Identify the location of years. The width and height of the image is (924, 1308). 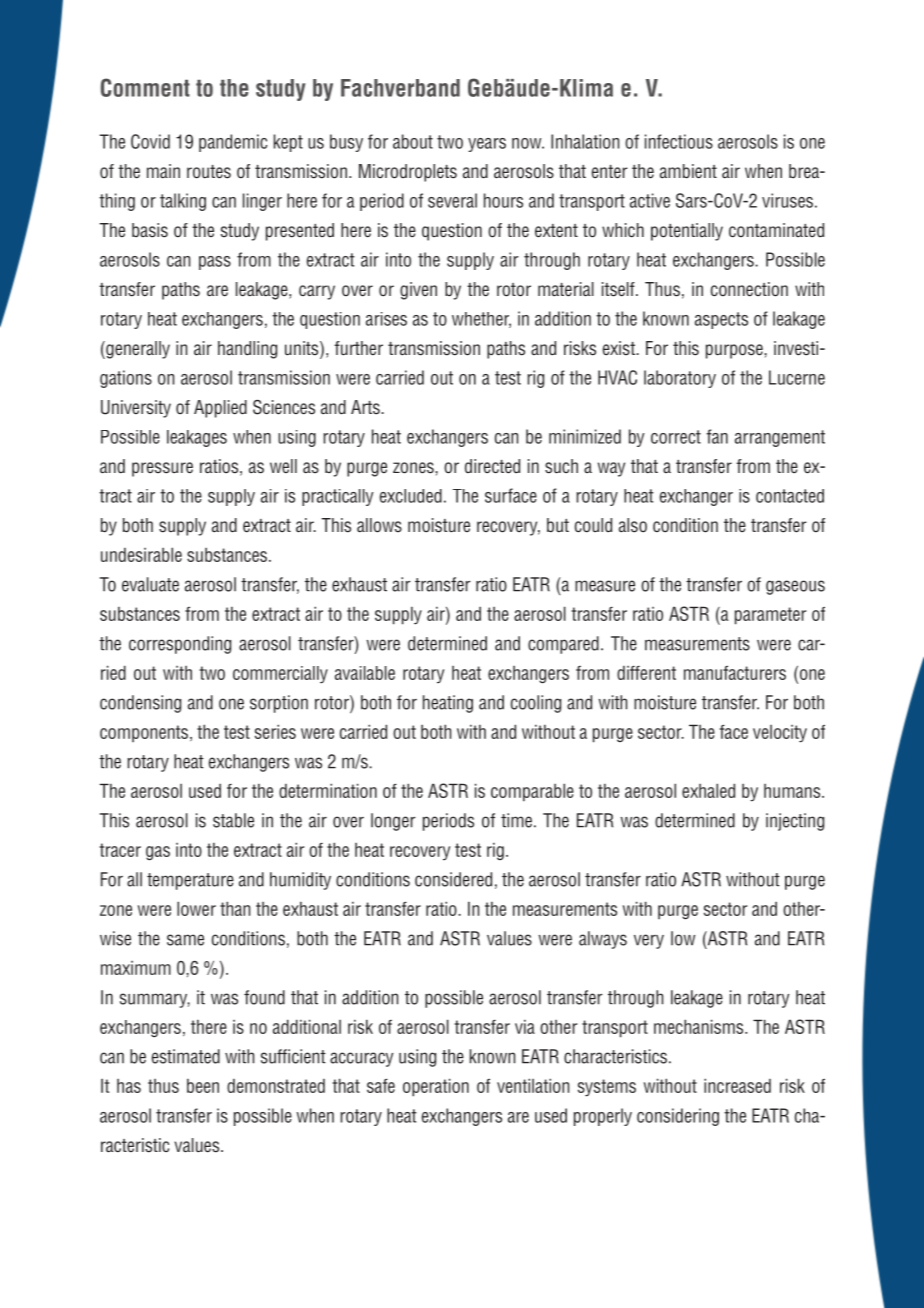
(487, 145).
